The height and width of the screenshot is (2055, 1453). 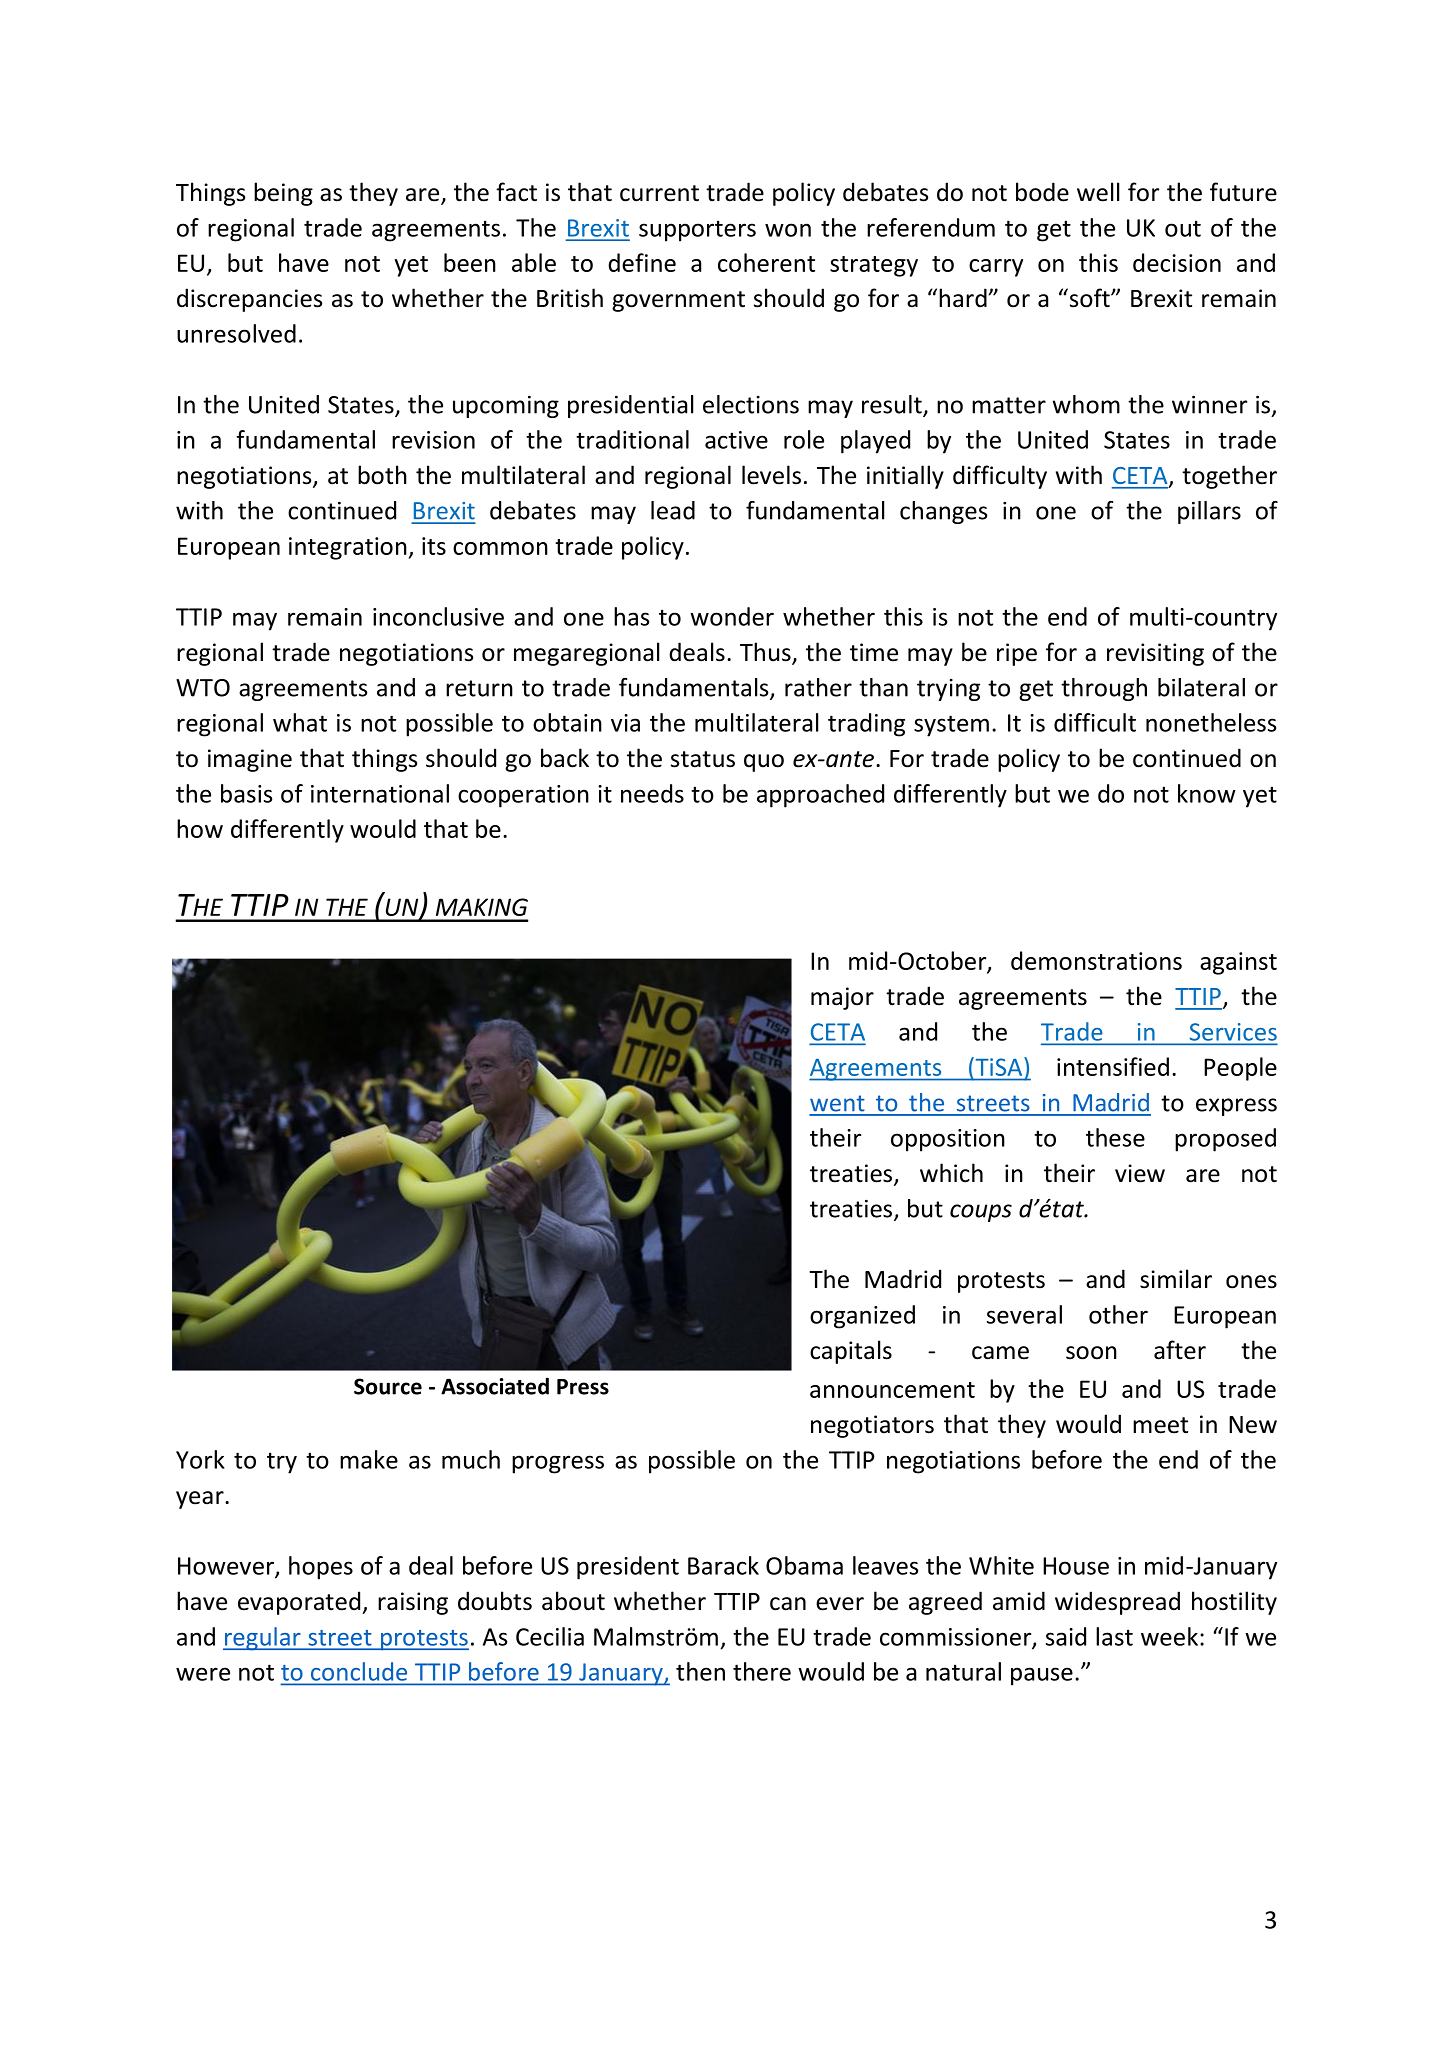 I want to click on supporters, so click(x=697, y=231).
